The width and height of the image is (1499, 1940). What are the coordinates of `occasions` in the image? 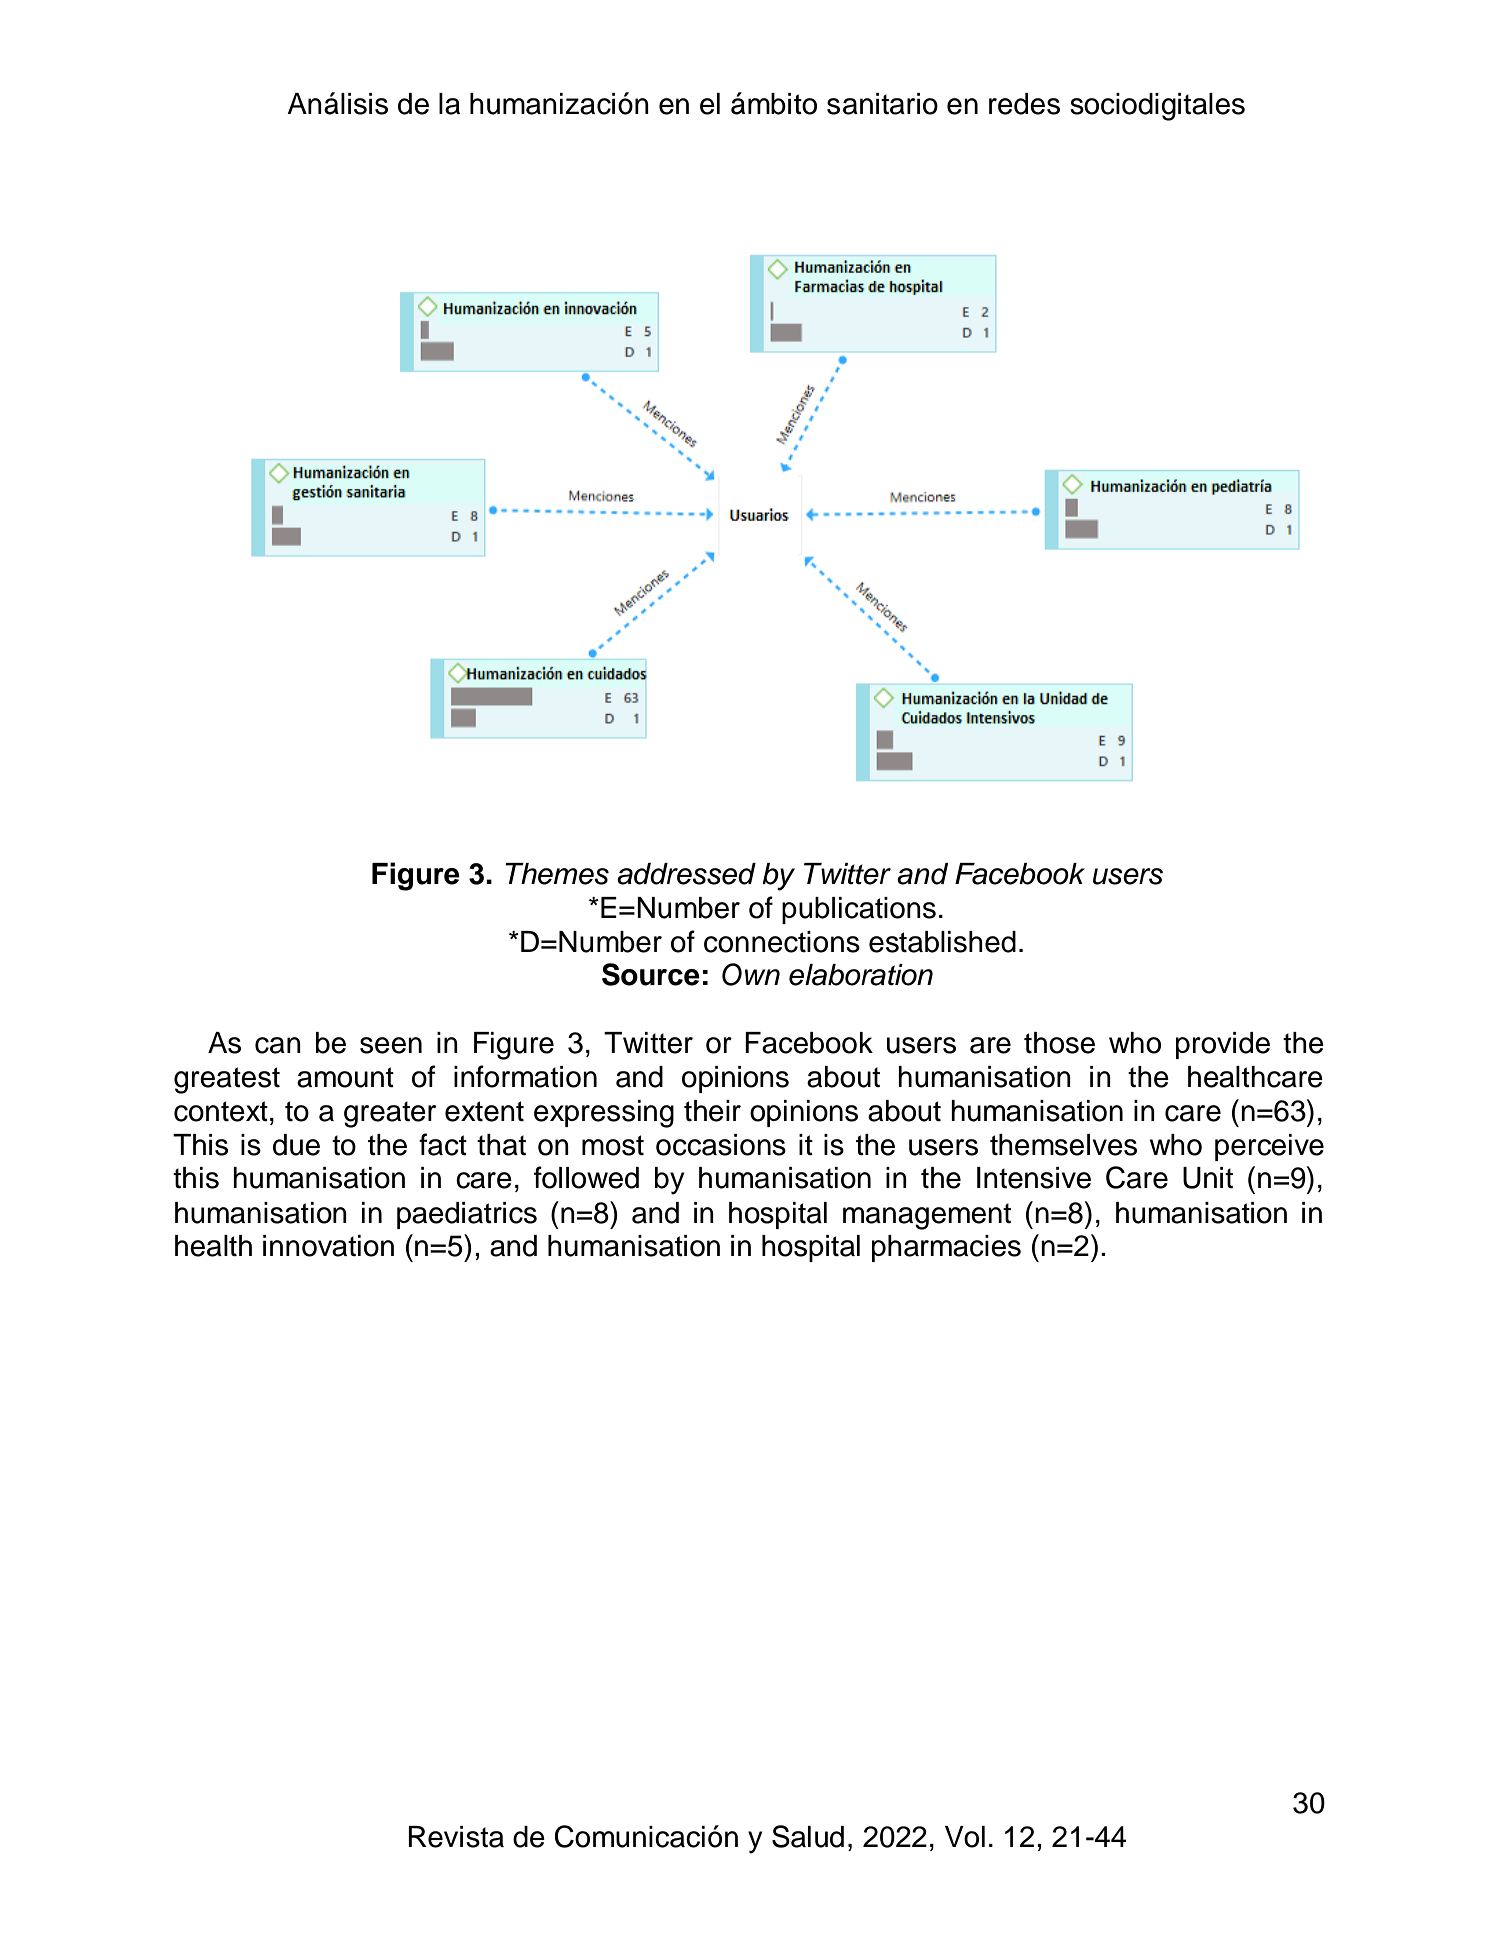 It's located at (721, 1145).
